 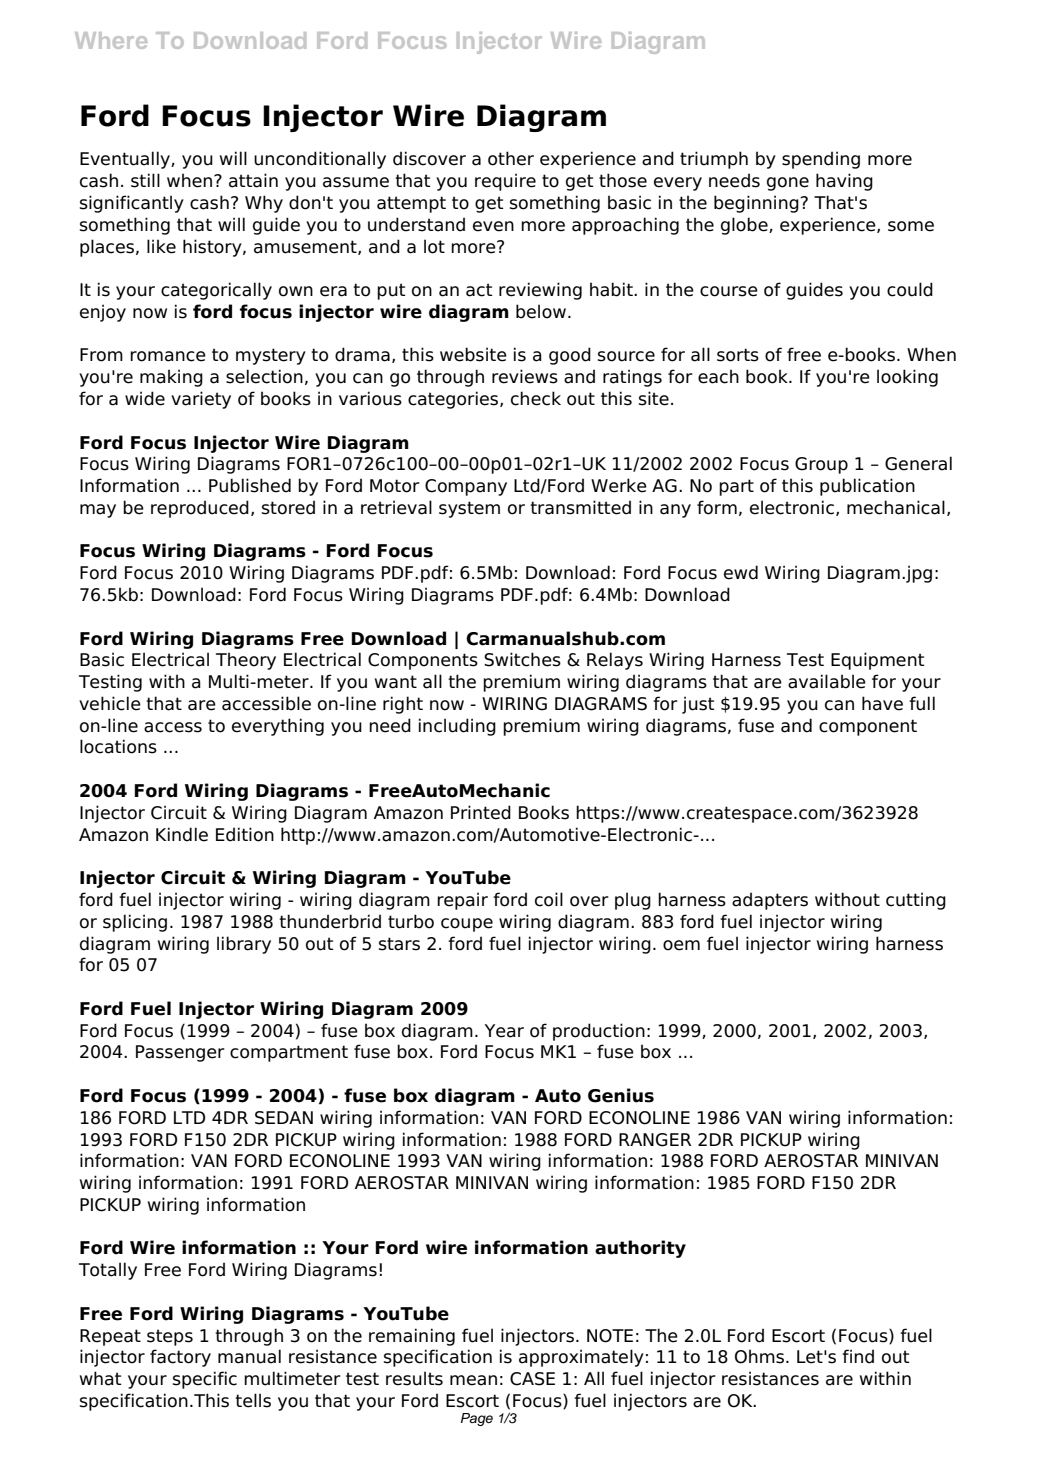 I want to click on reviews, so click(x=525, y=376).
